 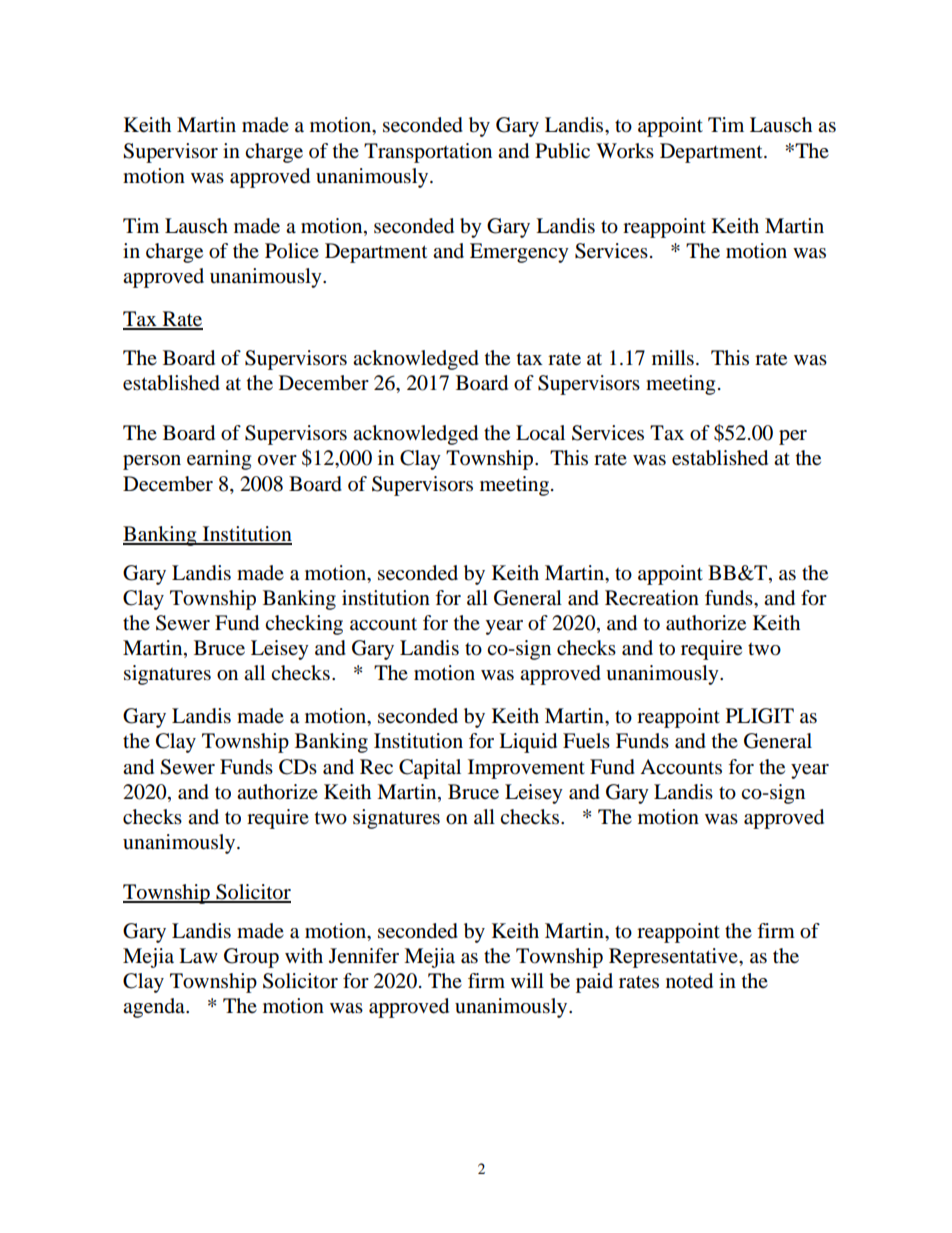 What do you see at coordinates (586, 741) in the image?
I see `Fuels` at bounding box center [586, 741].
